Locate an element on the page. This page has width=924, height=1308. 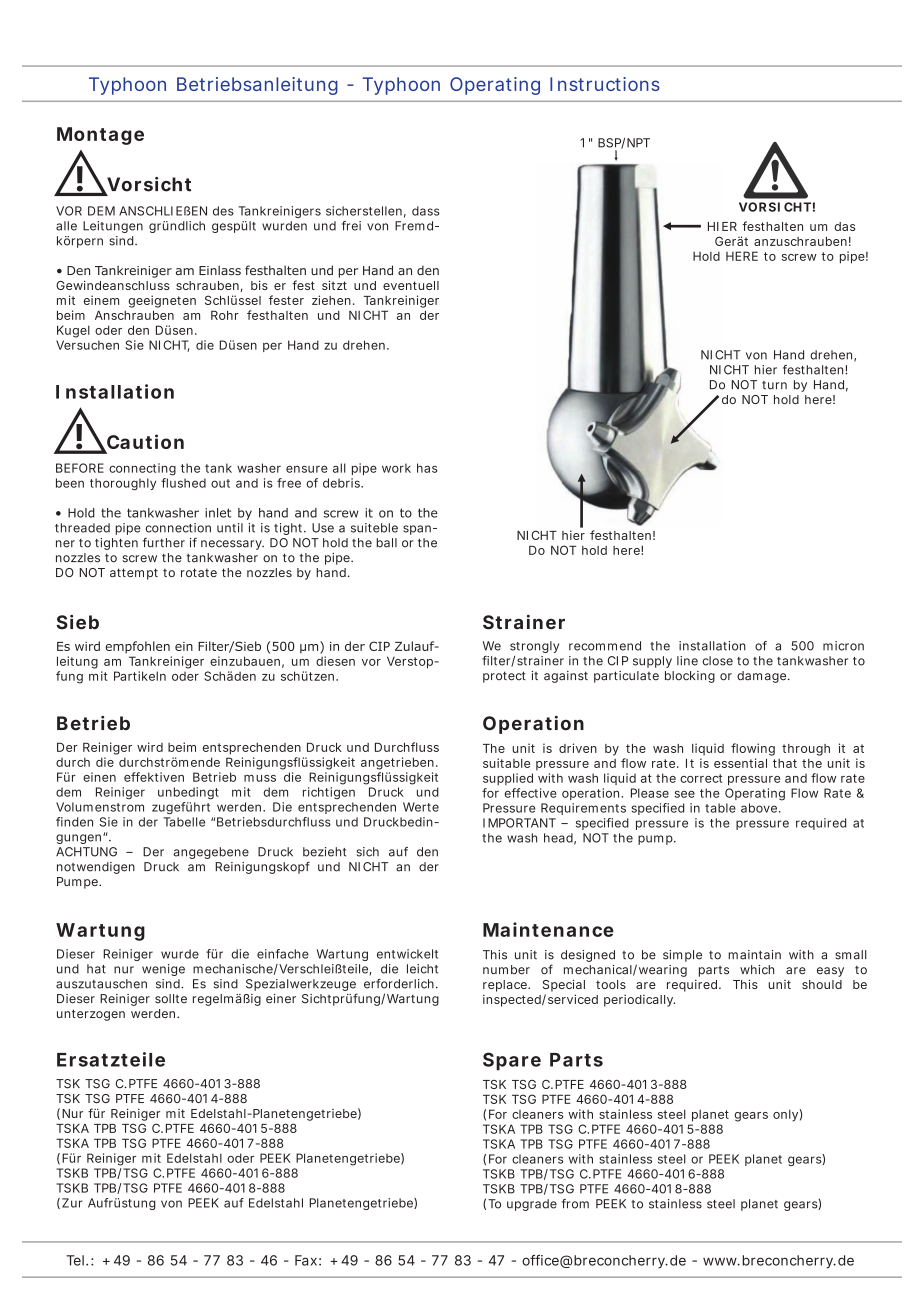
finden is located at coordinates (74, 822).
